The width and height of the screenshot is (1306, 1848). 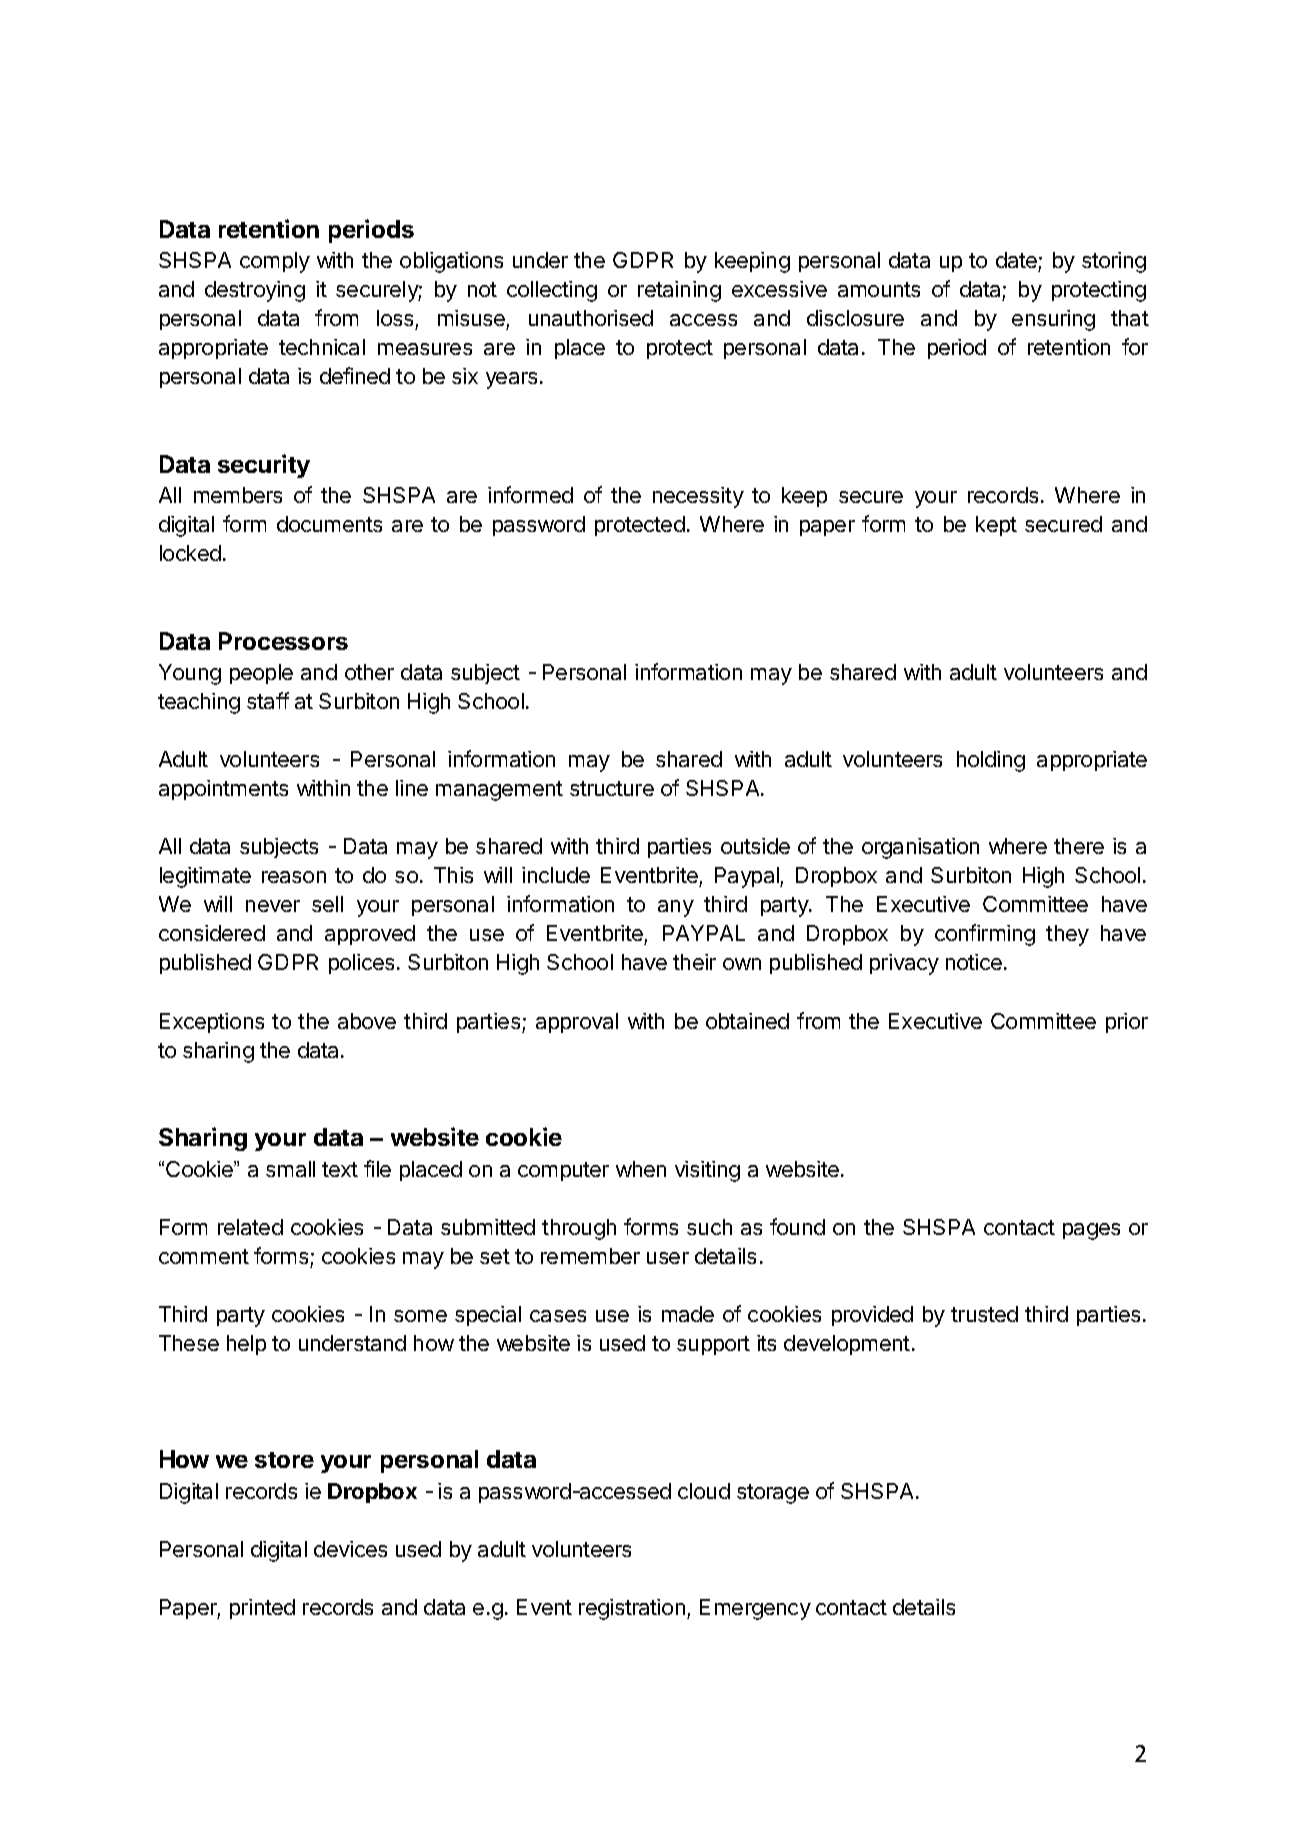 What do you see at coordinates (246, 1345) in the screenshot?
I see `help` at bounding box center [246, 1345].
